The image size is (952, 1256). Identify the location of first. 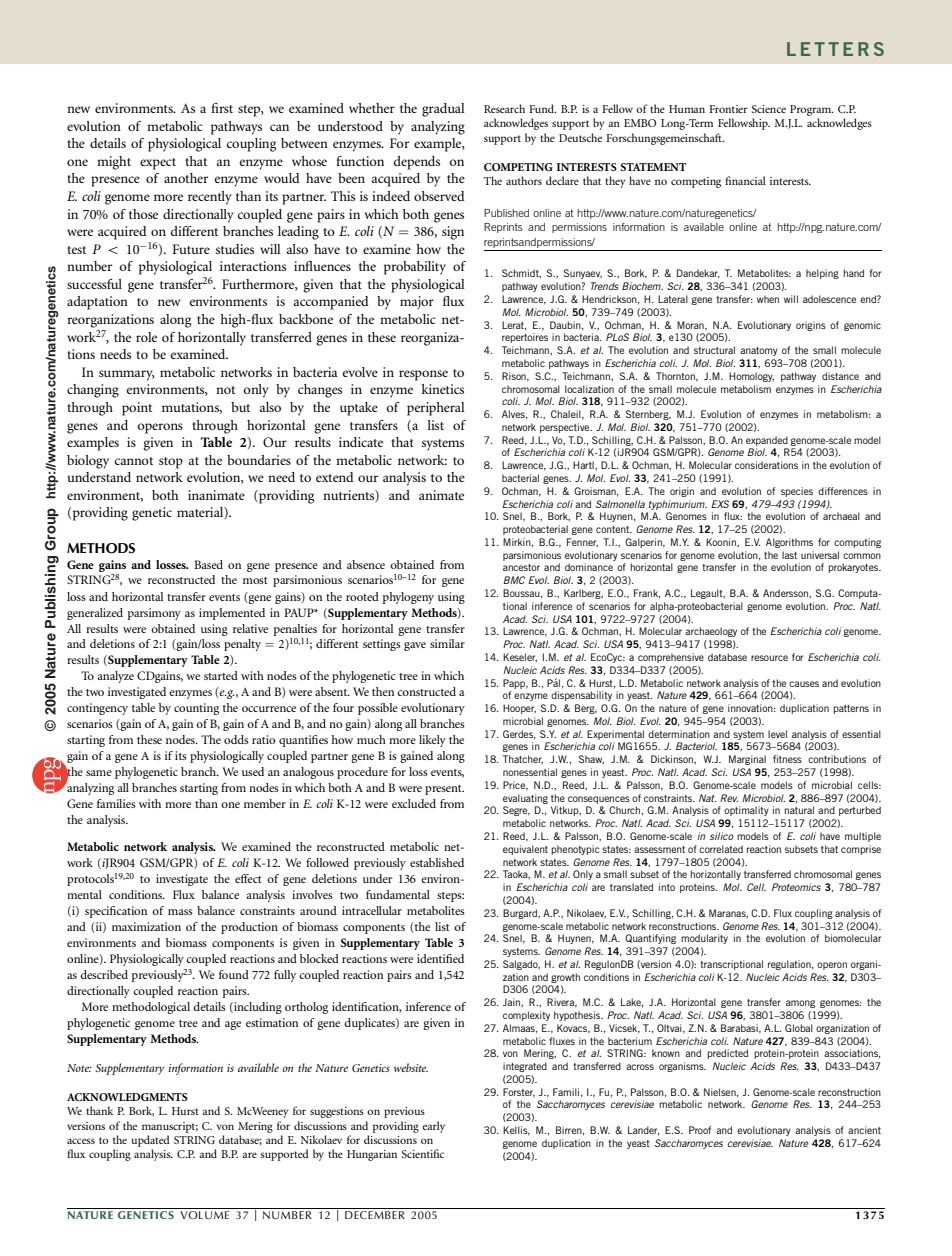
(222, 108).
